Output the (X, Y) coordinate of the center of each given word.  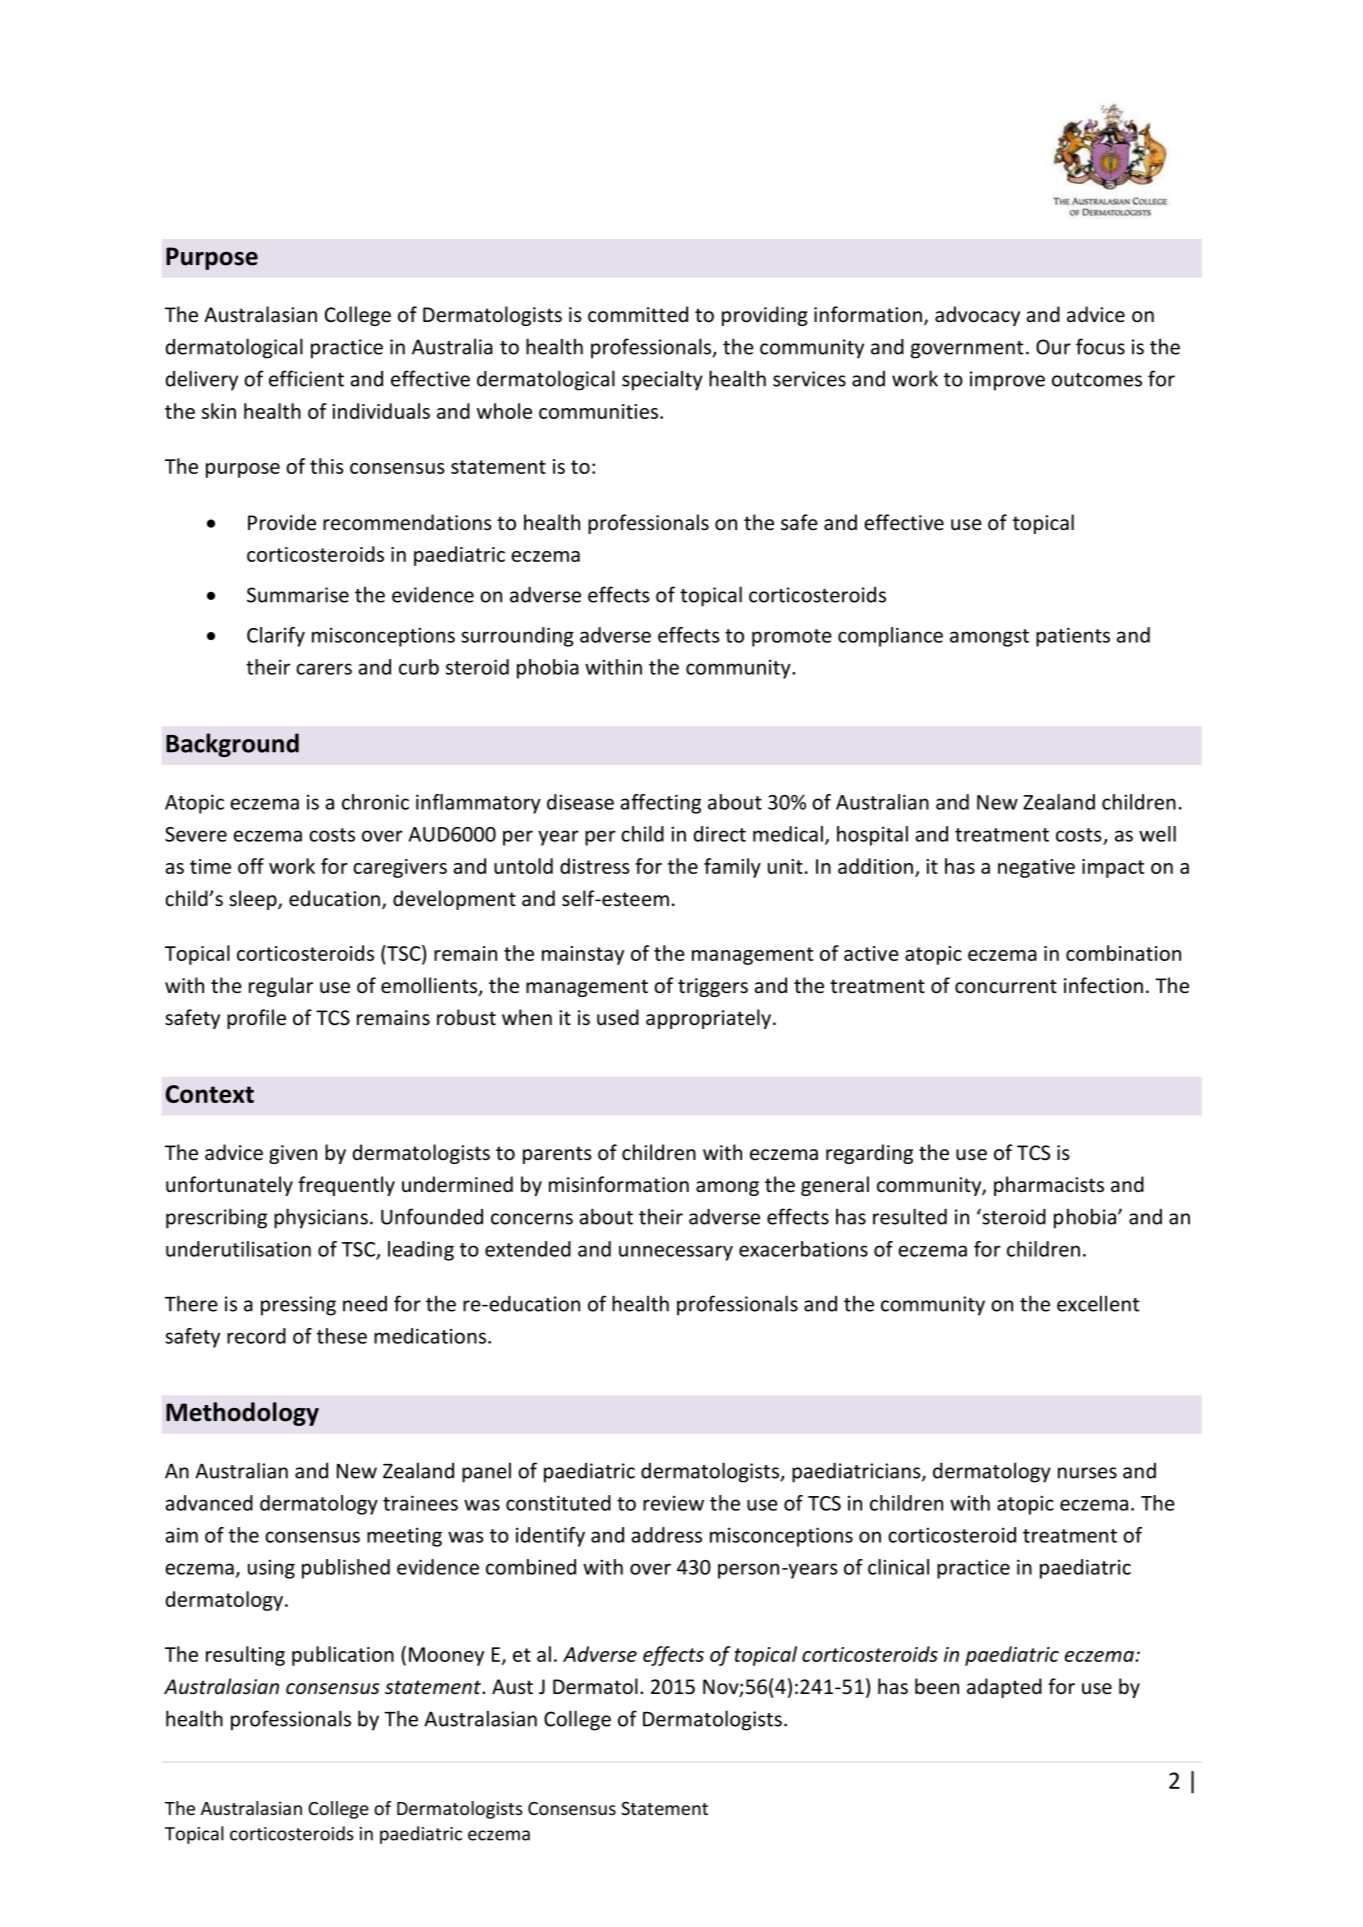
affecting (660, 804)
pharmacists (1049, 1186)
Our (1053, 347)
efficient (306, 378)
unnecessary (676, 1253)
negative (1036, 868)
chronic (375, 802)
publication (343, 1656)
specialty (662, 380)
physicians (321, 1218)
